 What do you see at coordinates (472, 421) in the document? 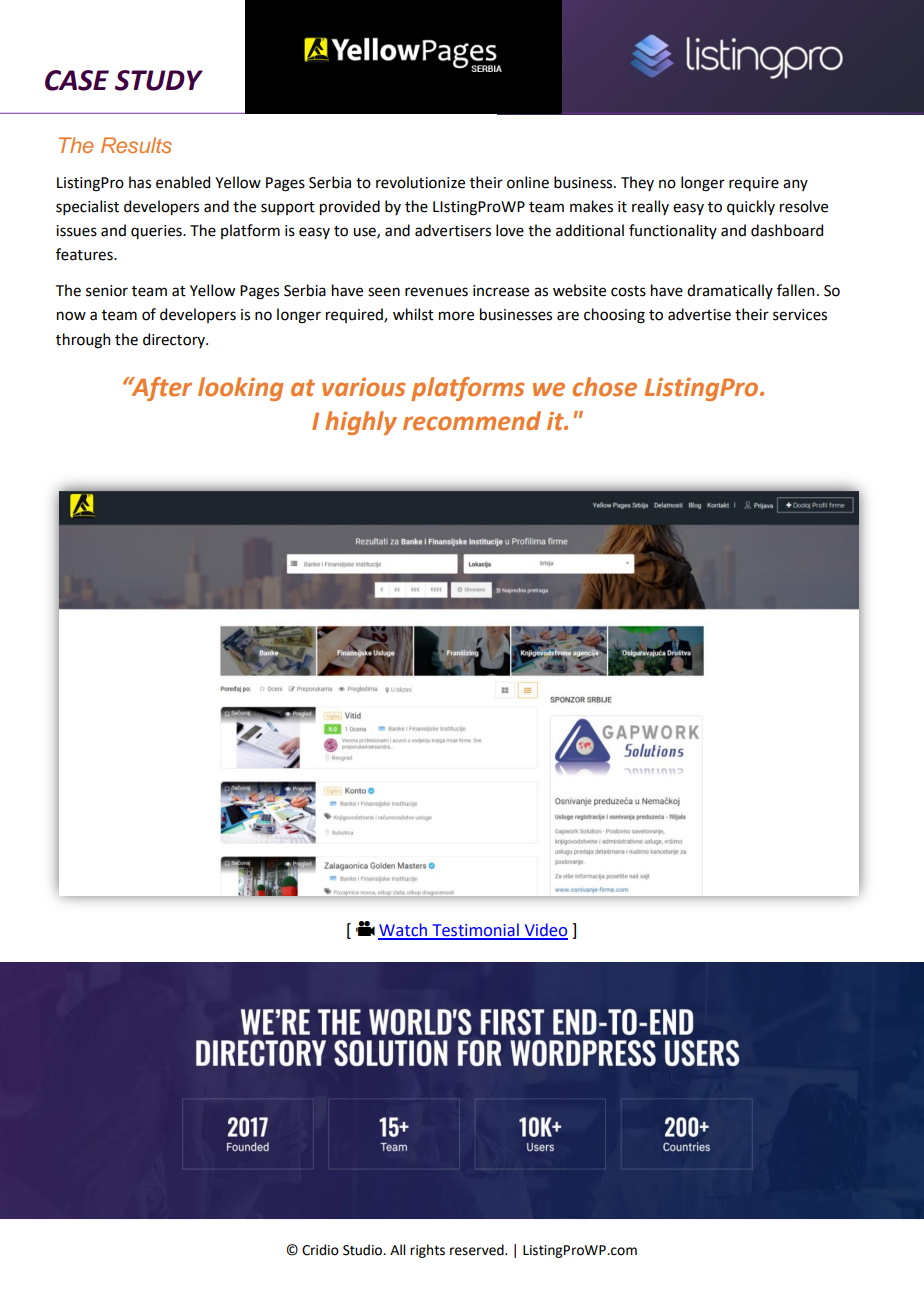
I see `recommend` at bounding box center [472, 421].
